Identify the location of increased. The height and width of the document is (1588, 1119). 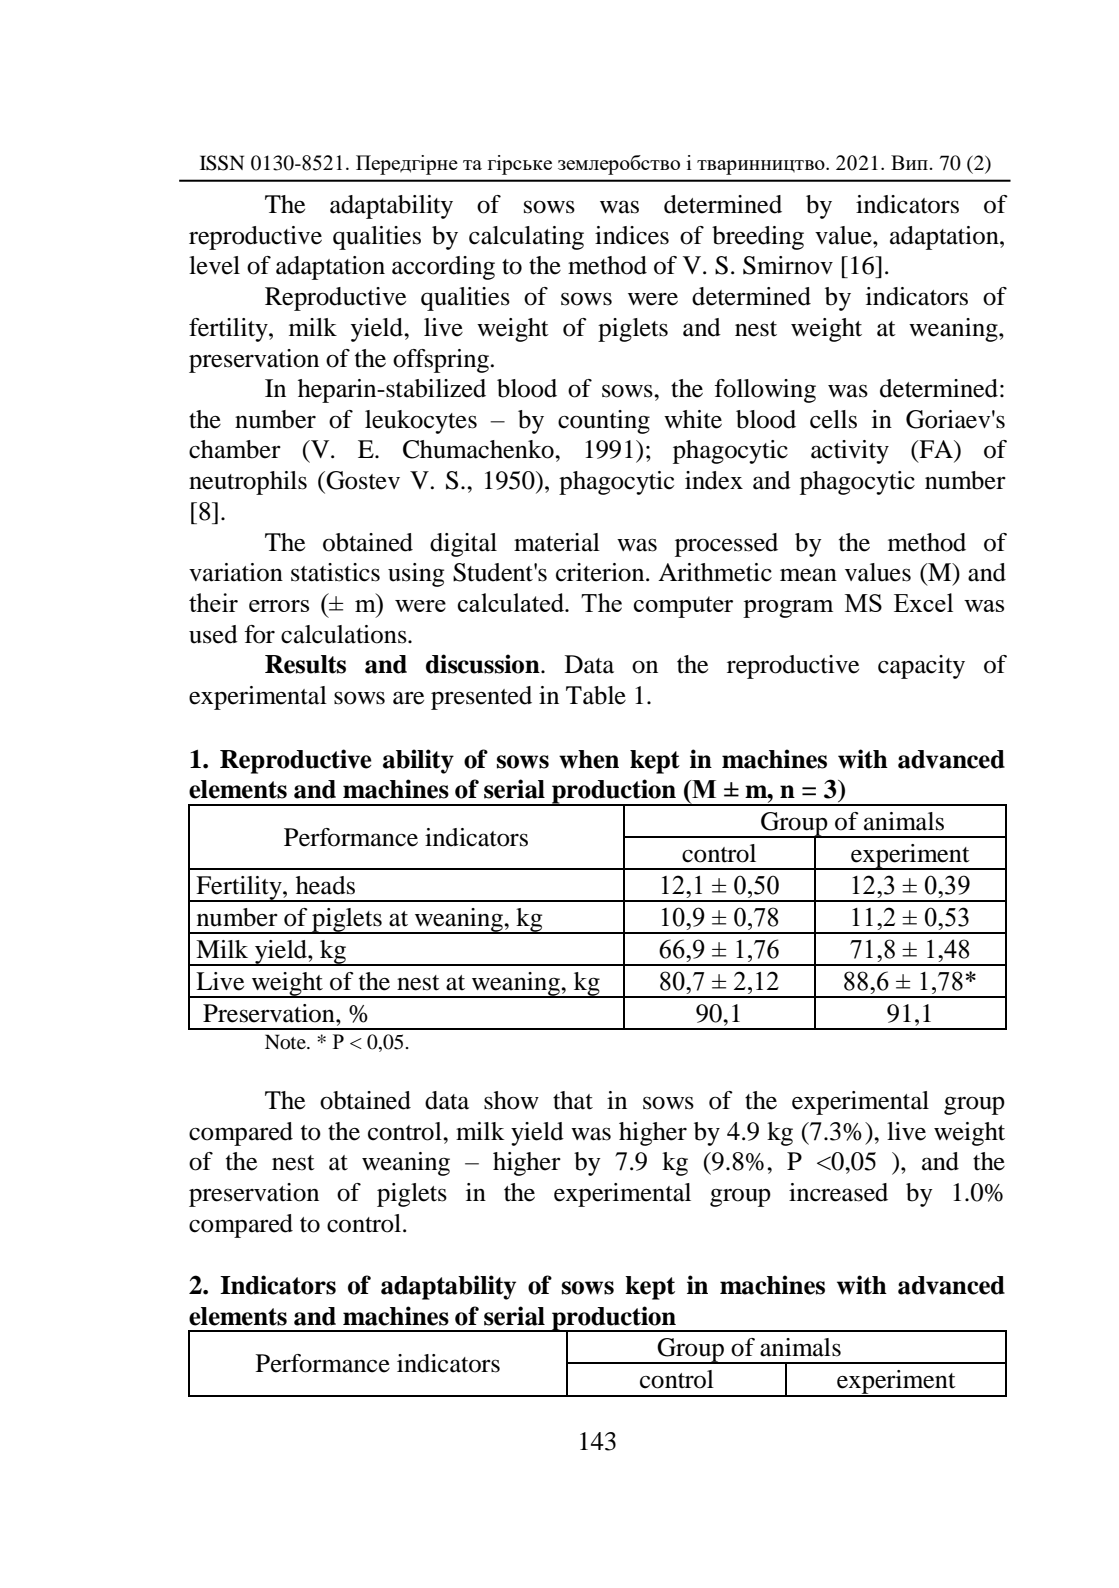
(838, 1192).
